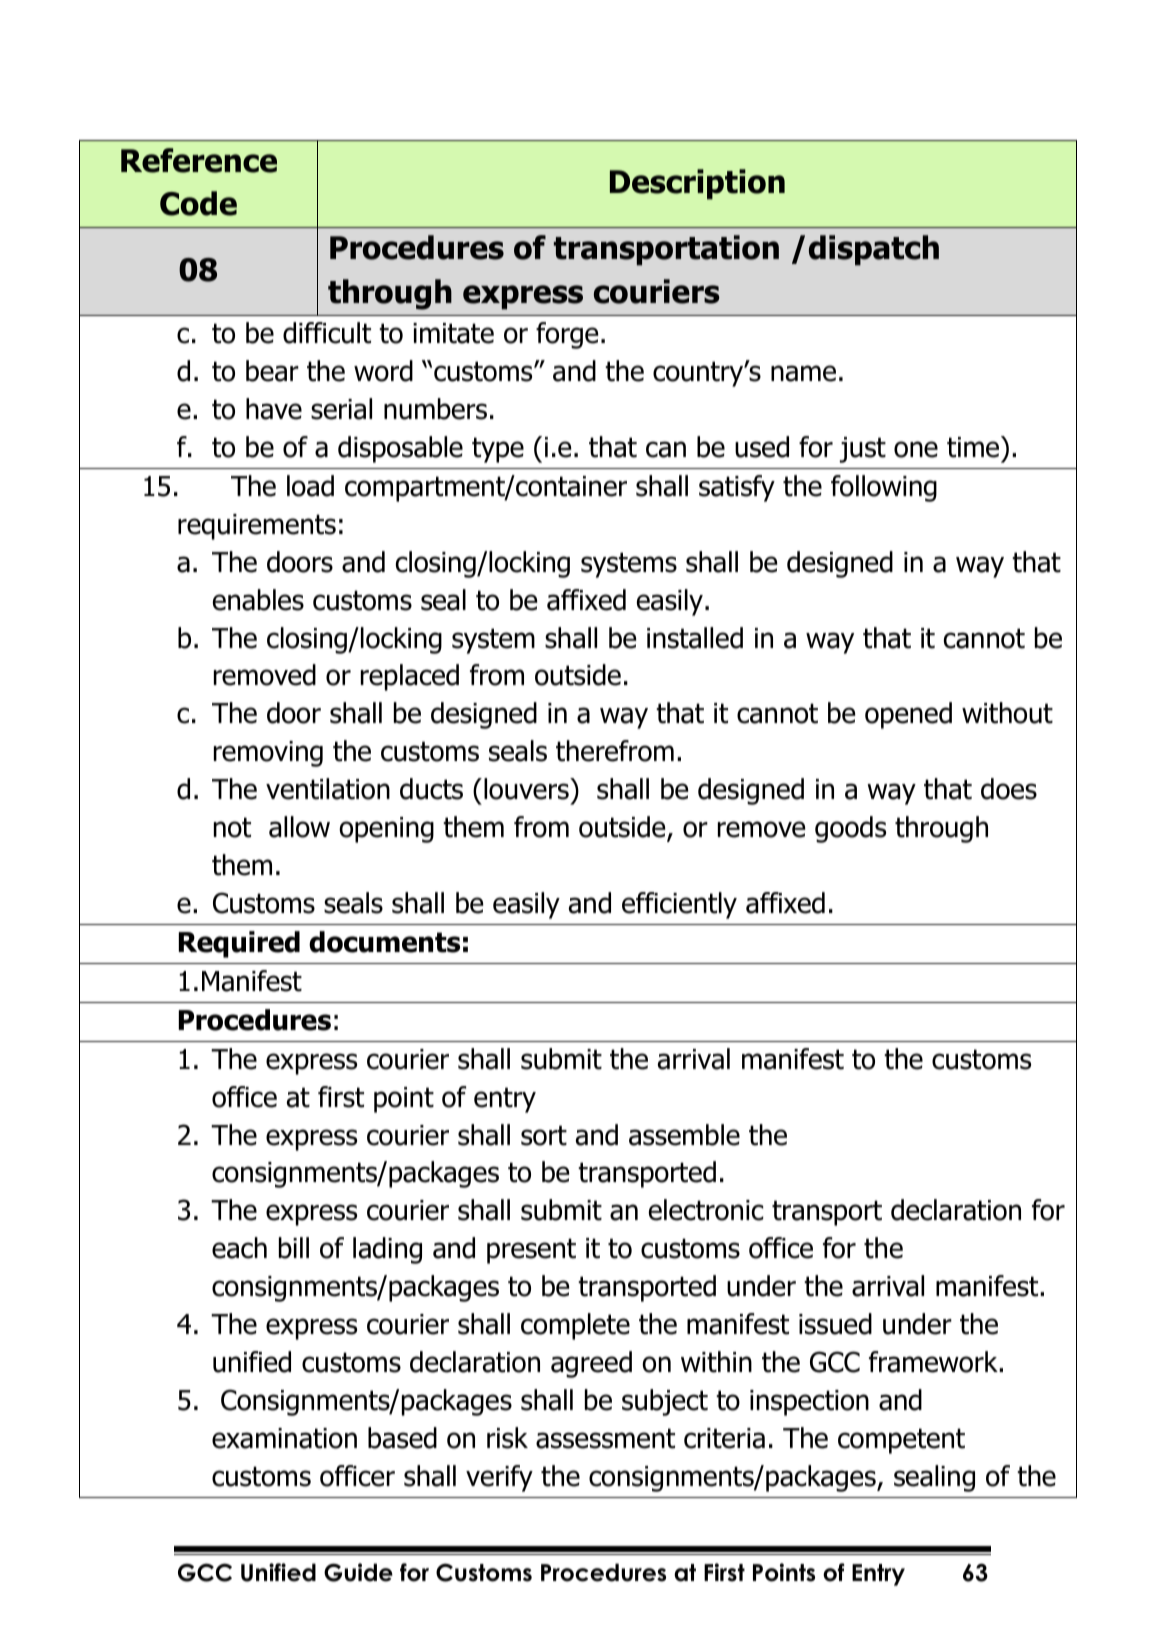  What do you see at coordinates (198, 203) in the screenshot?
I see `Code` at bounding box center [198, 203].
